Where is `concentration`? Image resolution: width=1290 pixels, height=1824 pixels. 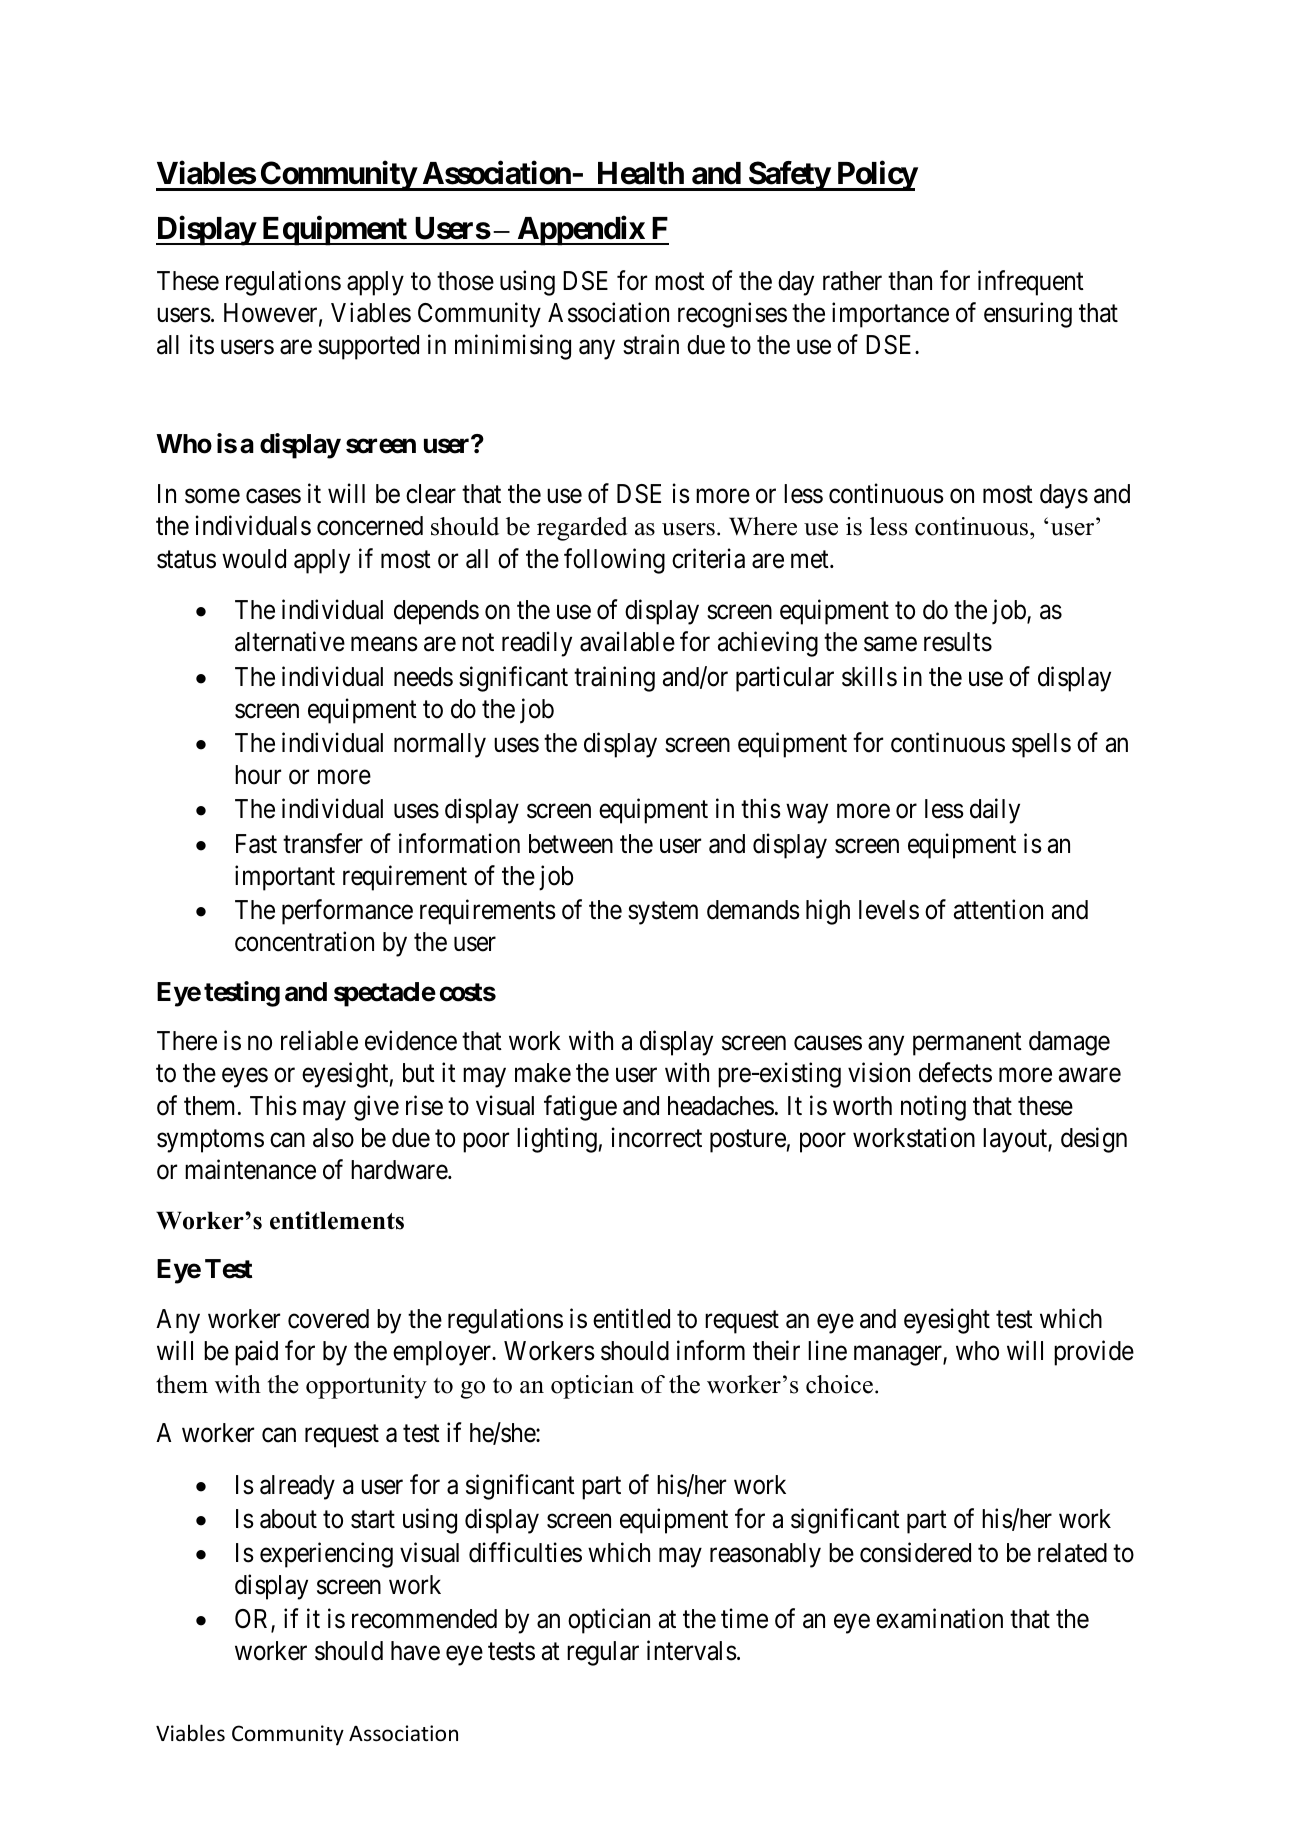
concentration is located at coordinates (304, 941).
